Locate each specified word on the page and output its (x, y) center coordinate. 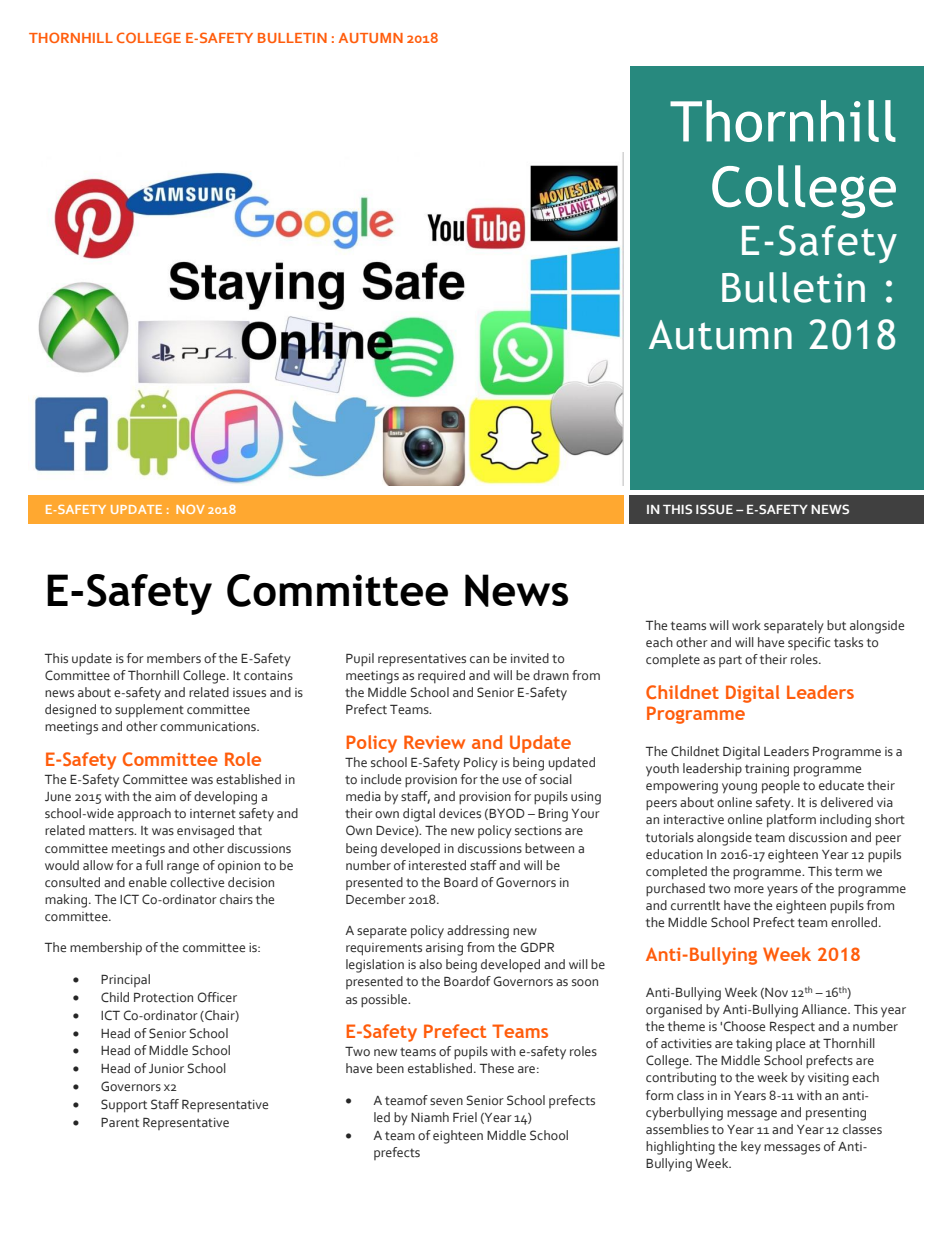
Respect (792, 1028)
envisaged (205, 832)
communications (209, 726)
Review (434, 742)
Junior (166, 1068)
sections (538, 830)
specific (809, 643)
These (497, 1068)
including (845, 821)
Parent (120, 1122)
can (479, 659)
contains (268, 675)
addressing (478, 932)
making (67, 901)
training (767, 770)
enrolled (855, 922)
